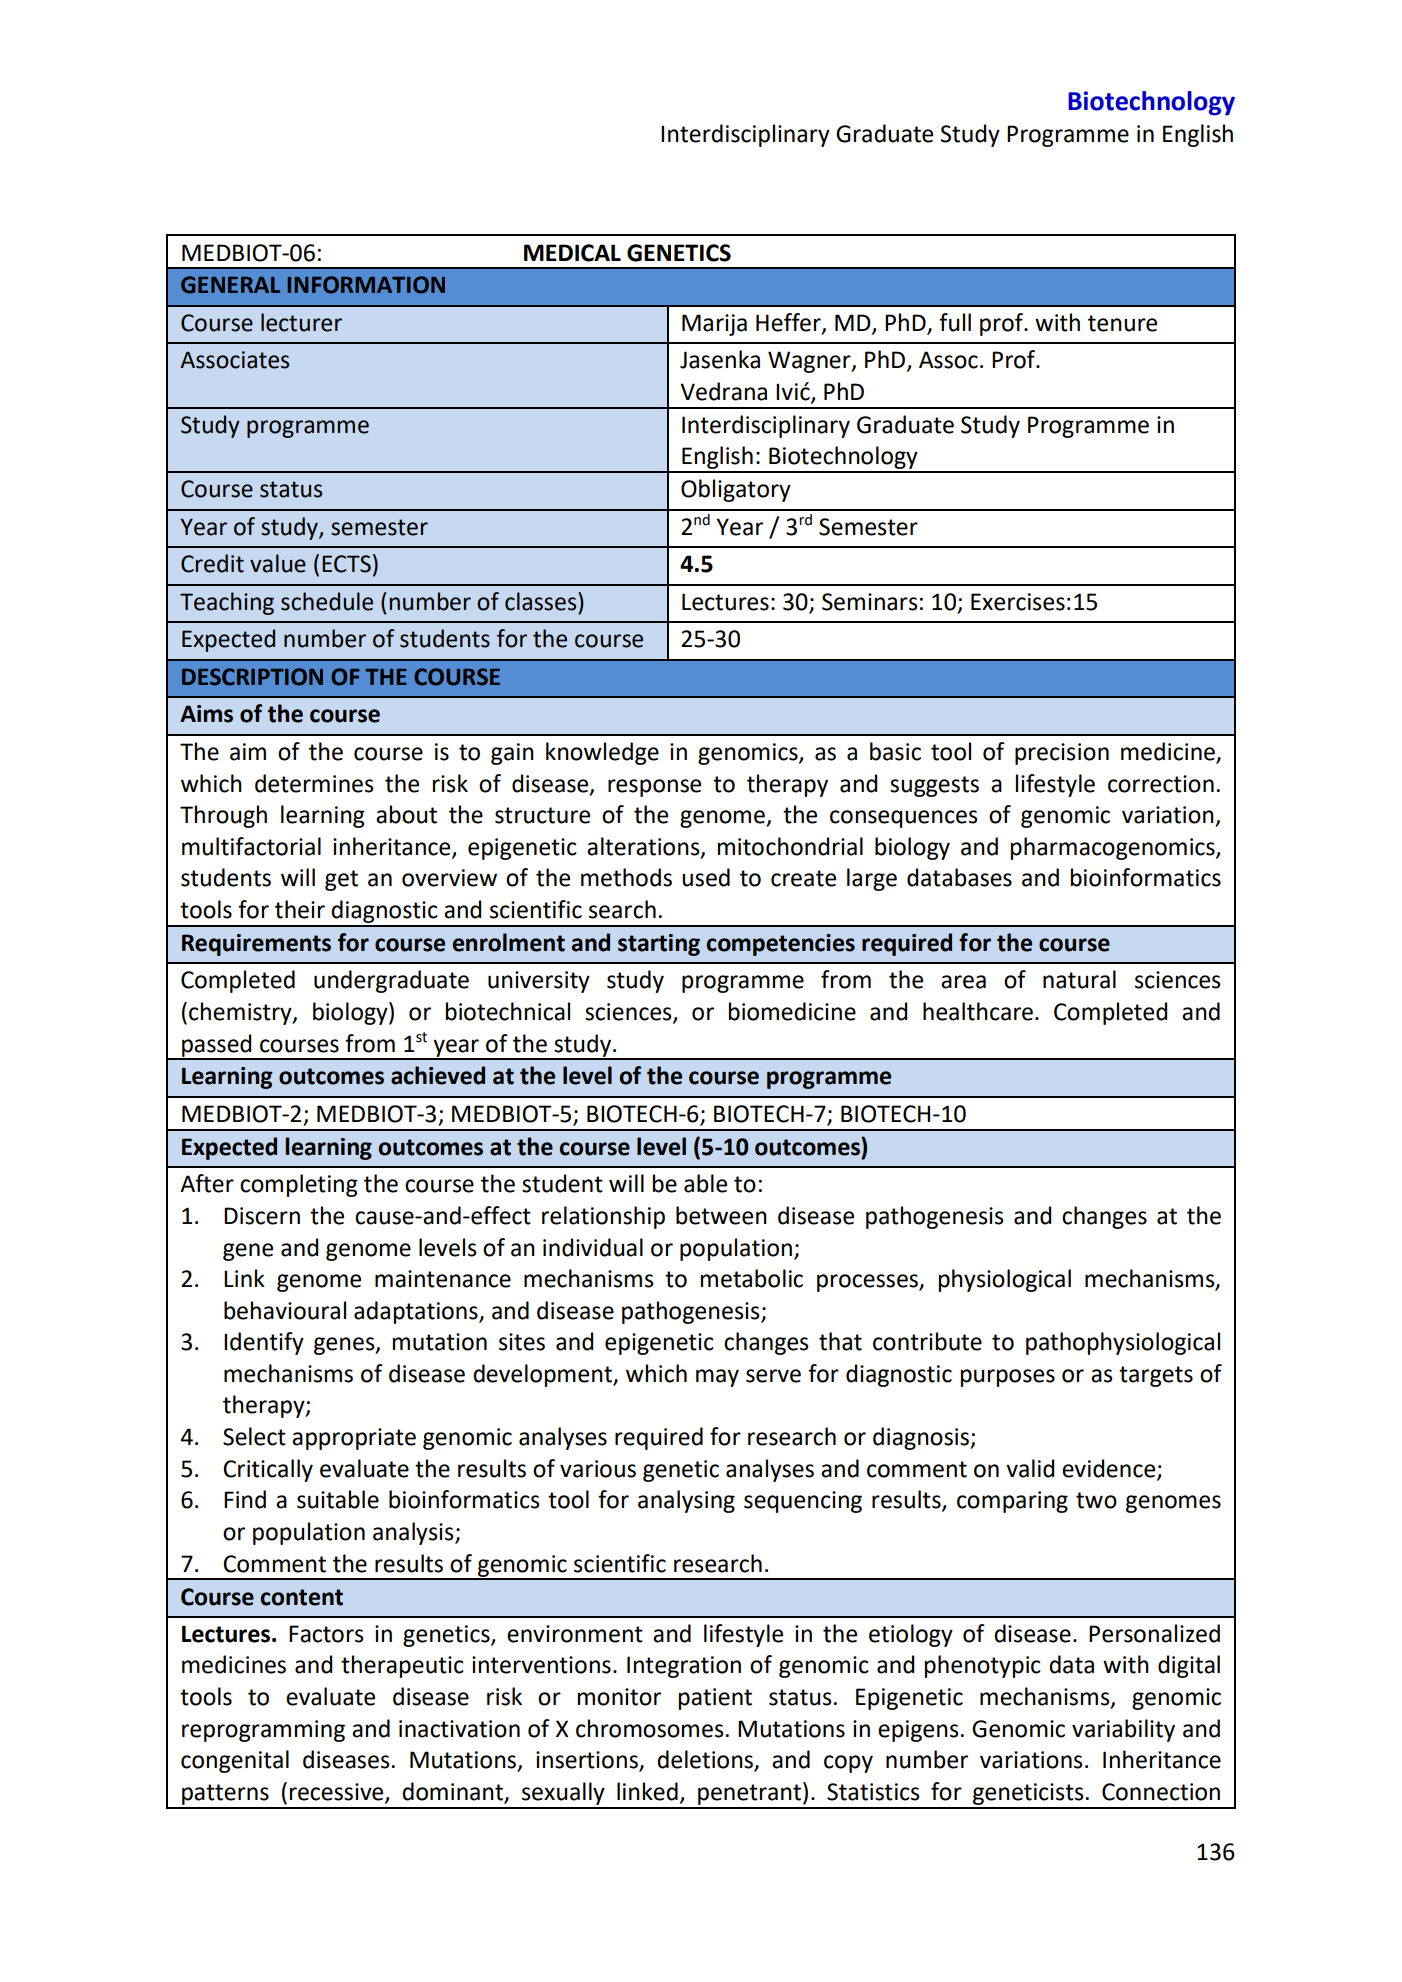  I want to click on response, so click(654, 788).
